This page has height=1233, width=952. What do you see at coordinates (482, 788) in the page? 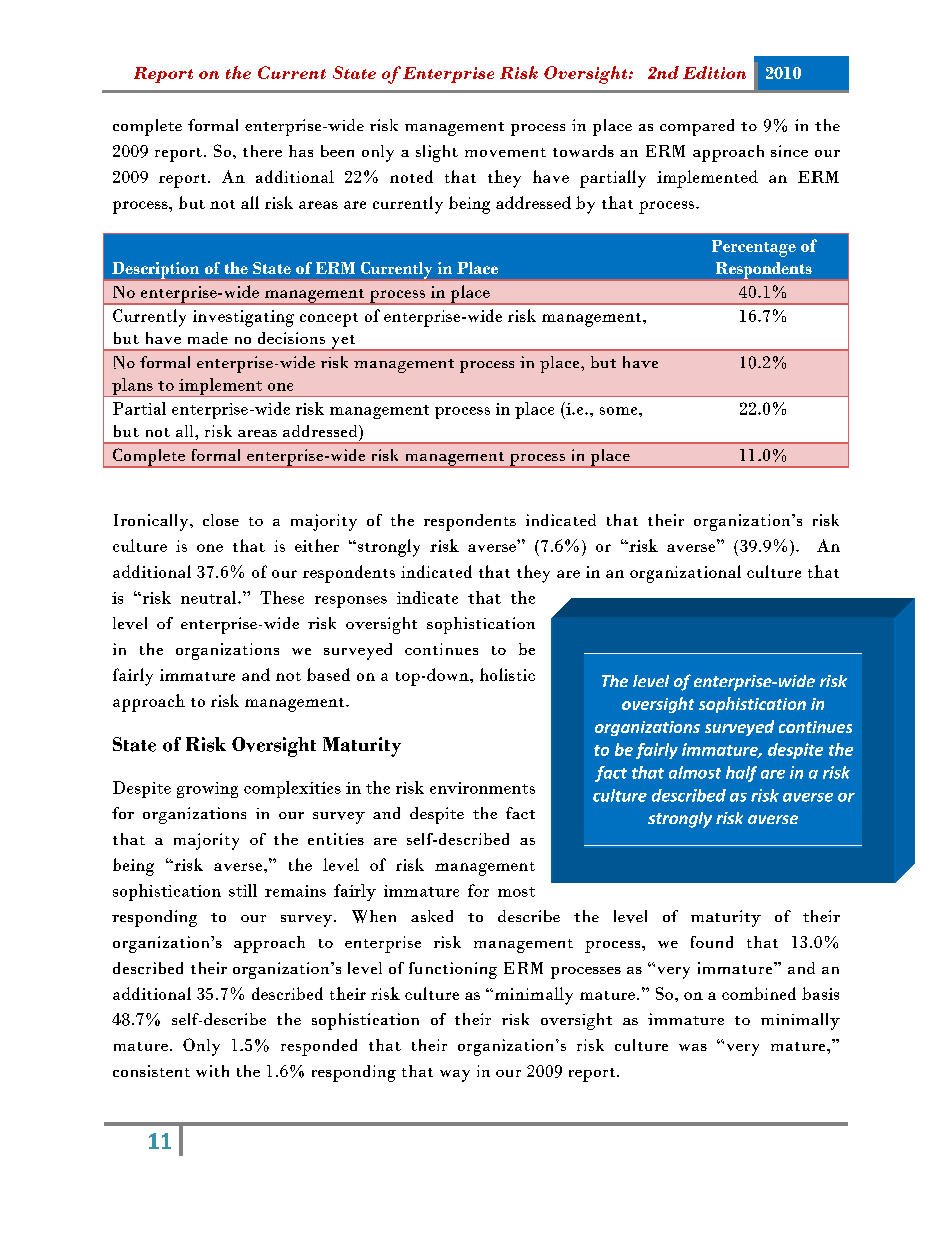
I see `environments` at bounding box center [482, 788].
